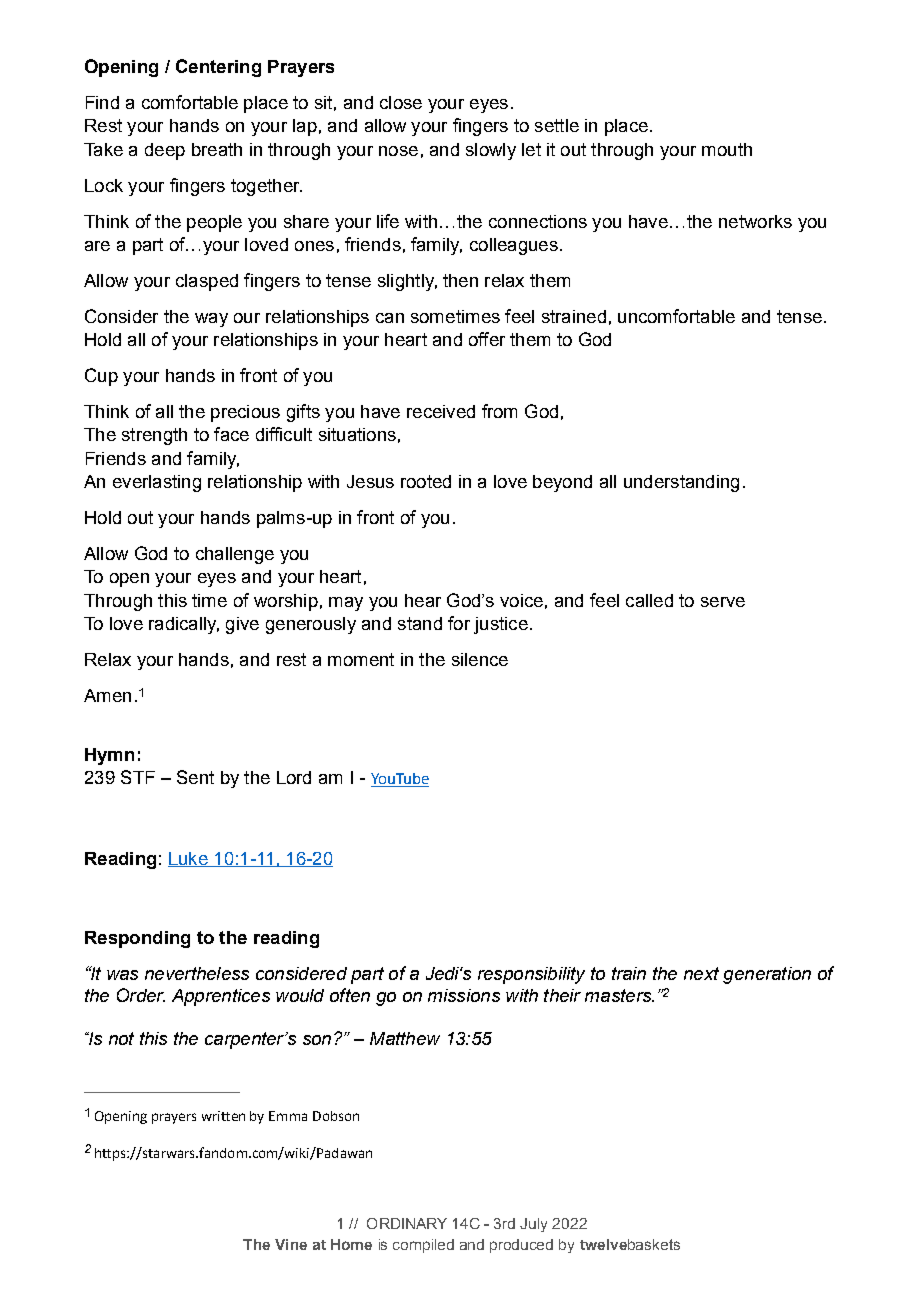 Image resolution: width=924 pixels, height=1308 pixels. I want to click on Centering, so click(218, 68).
